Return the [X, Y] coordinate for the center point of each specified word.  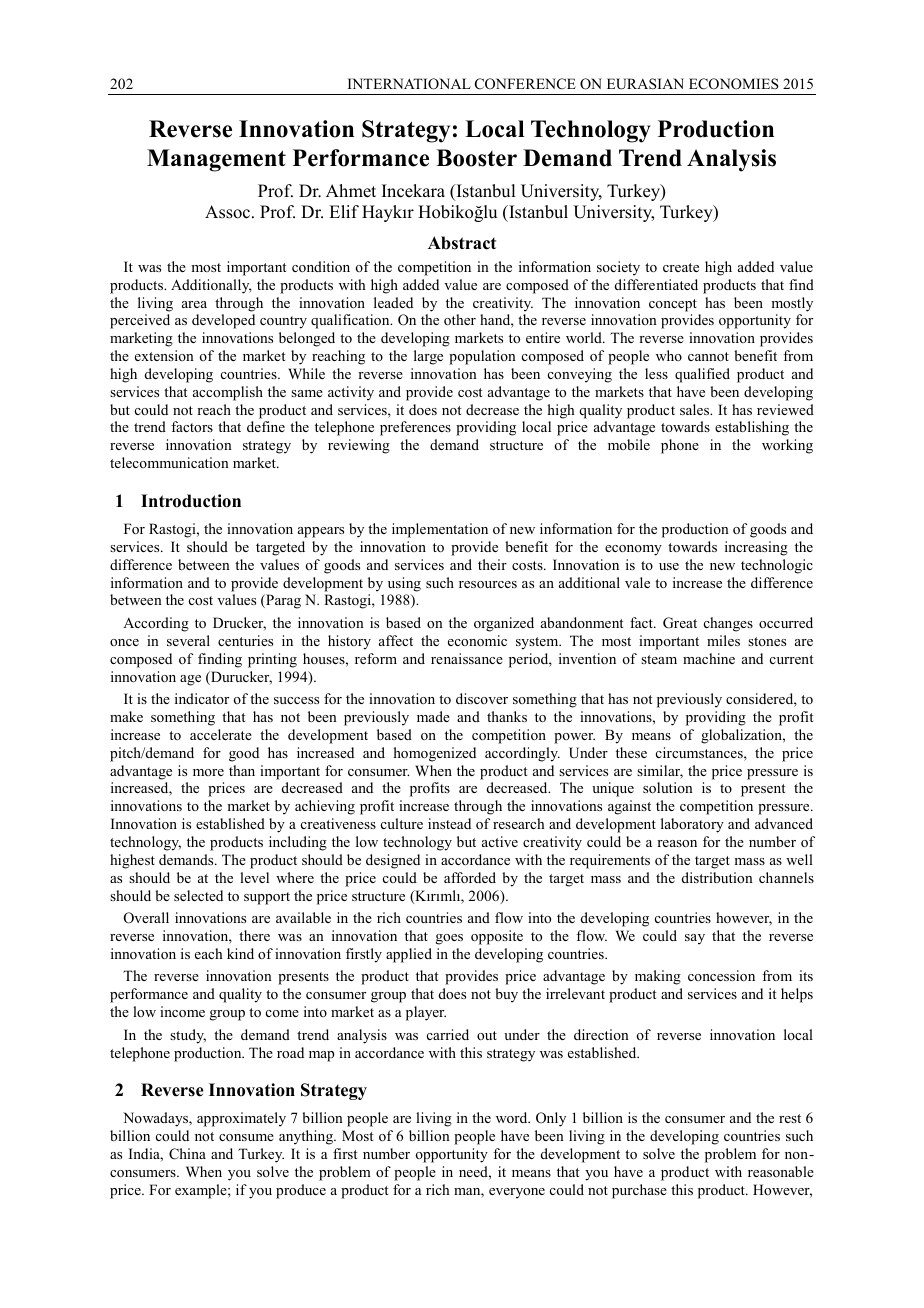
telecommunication [169, 462]
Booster [476, 158]
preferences [415, 428]
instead [449, 823]
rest [790, 1118]
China [187, 1154]
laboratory [692, 825]
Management [216, 160]
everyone [517, 1193]
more [208, 772]
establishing [752, 428]
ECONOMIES [734, 84]
